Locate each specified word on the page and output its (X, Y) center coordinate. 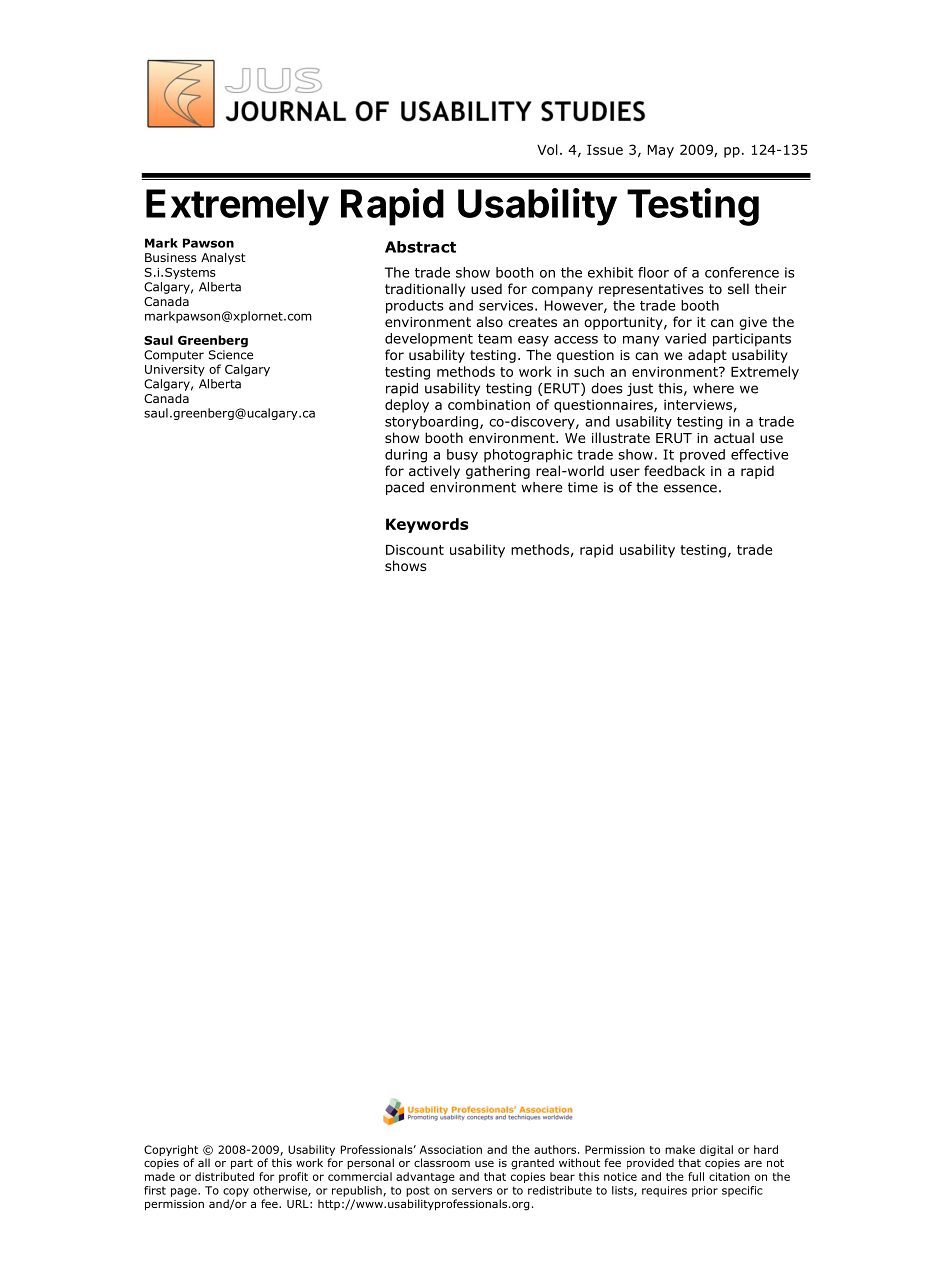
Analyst (223, 259)
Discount (415, 549)
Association (451, 1149)
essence (690, 488)
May (661, 151)
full (696, 1176)
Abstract (420, 247)
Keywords (427, 525)
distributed (224, 1176)
